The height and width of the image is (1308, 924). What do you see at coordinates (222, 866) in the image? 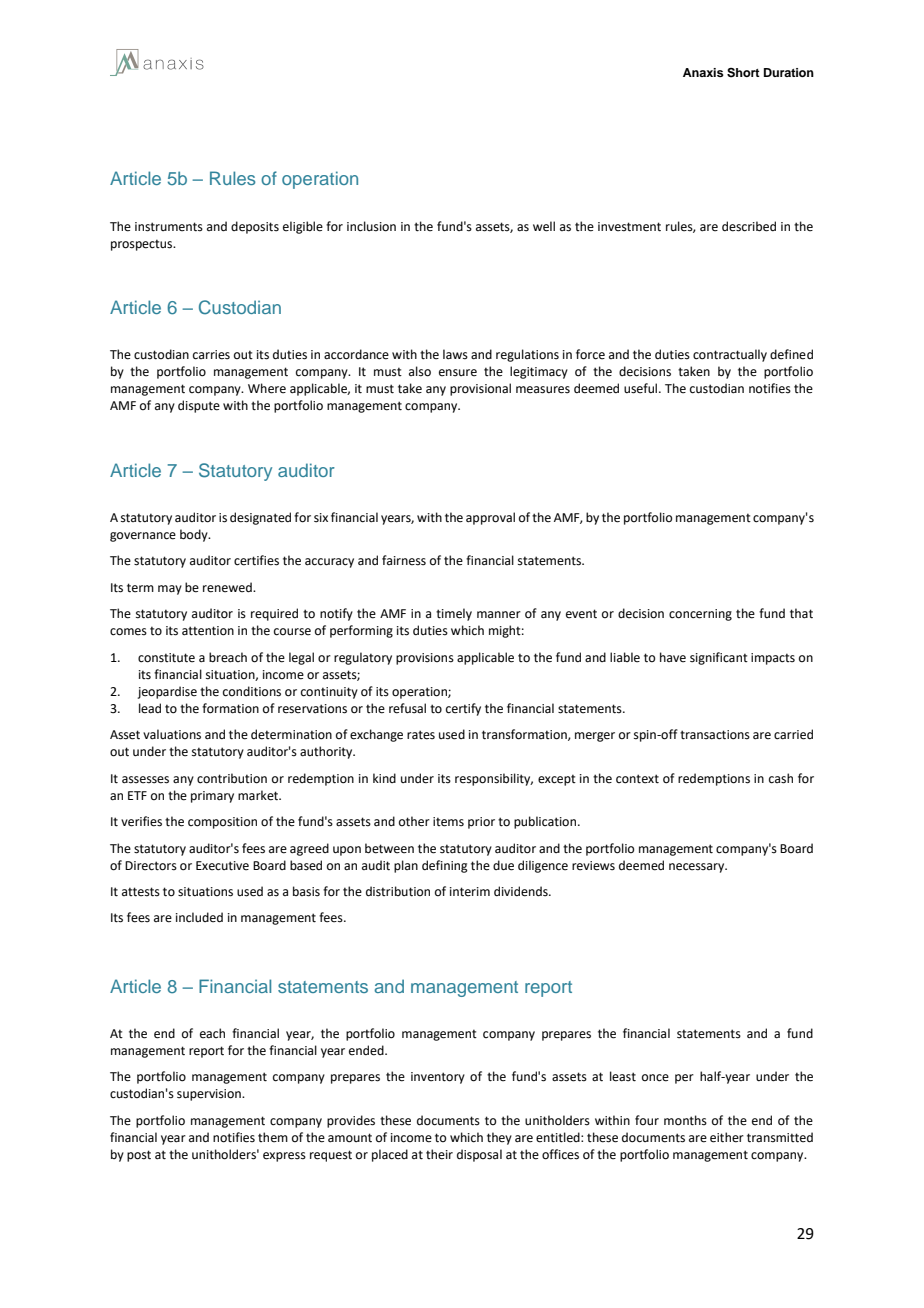
I see `Executive` at bounding box center [222, 866].
